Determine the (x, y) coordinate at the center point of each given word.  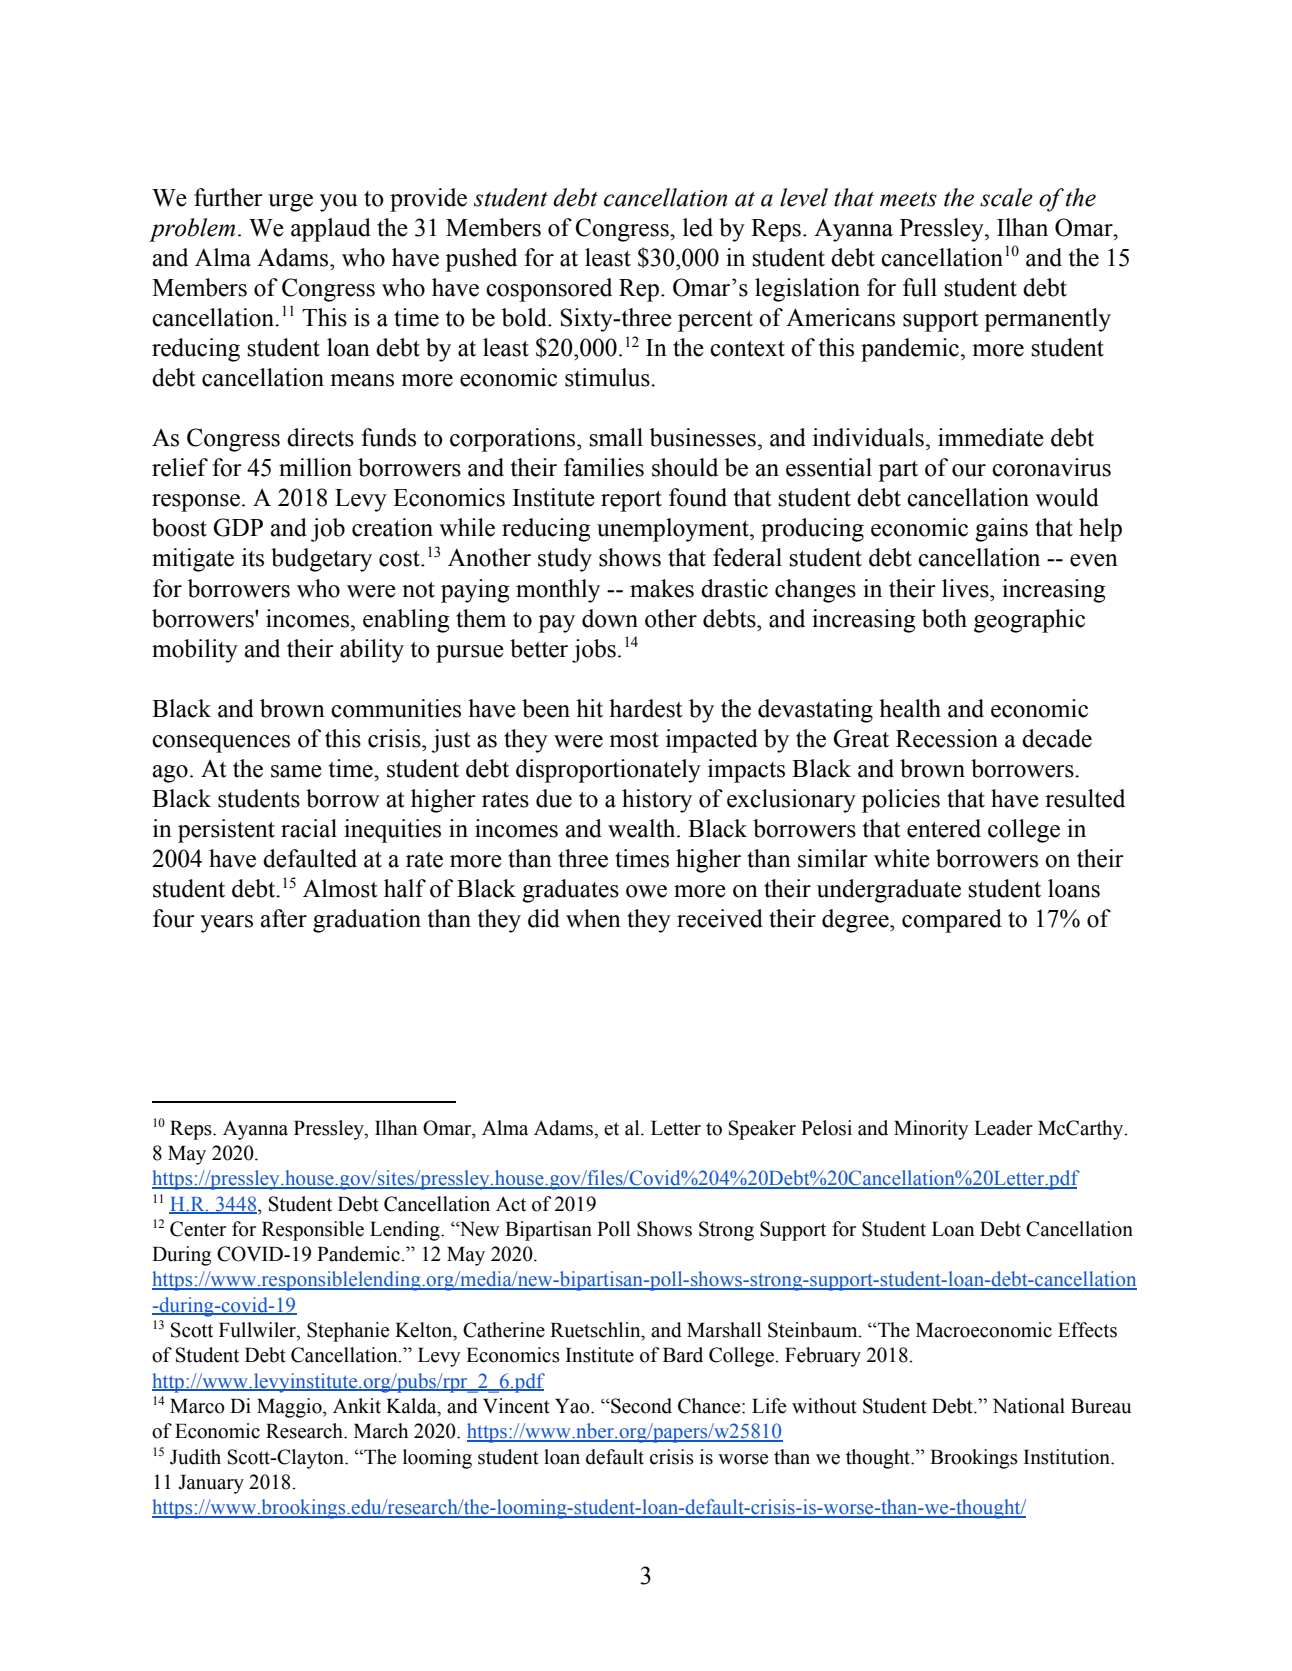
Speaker (762, 1130)
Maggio (290, 1408)
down (610, 618)
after (283, 918)
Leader (1003, 1128)
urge (290, 203)
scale (1006, 197)
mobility (195, 651)
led (698, 227)
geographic (1029, 621)
